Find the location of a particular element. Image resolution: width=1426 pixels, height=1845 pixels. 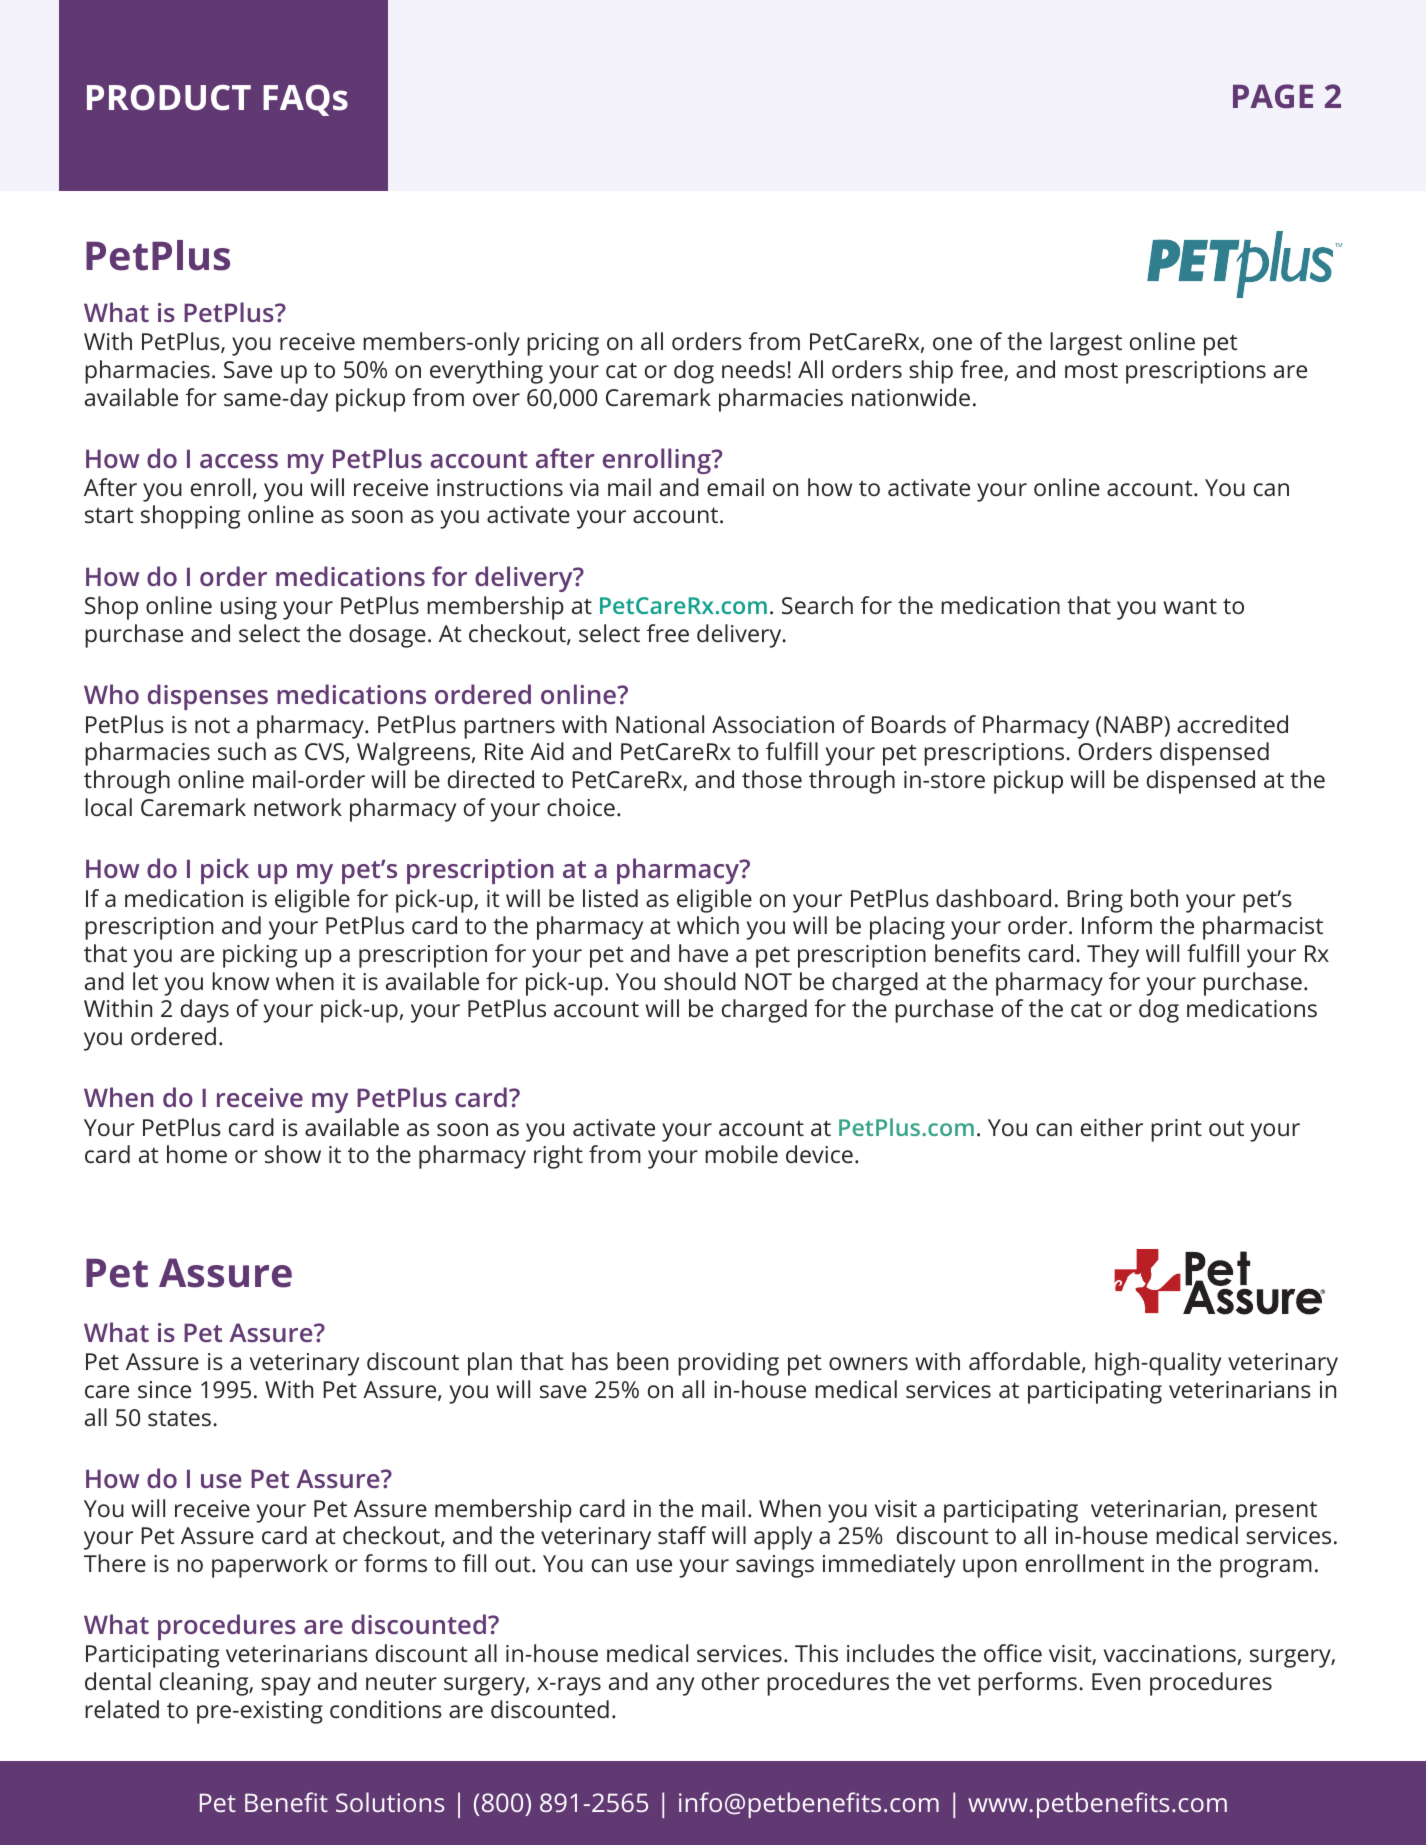

spay is located at coordinates (286, 1686).
